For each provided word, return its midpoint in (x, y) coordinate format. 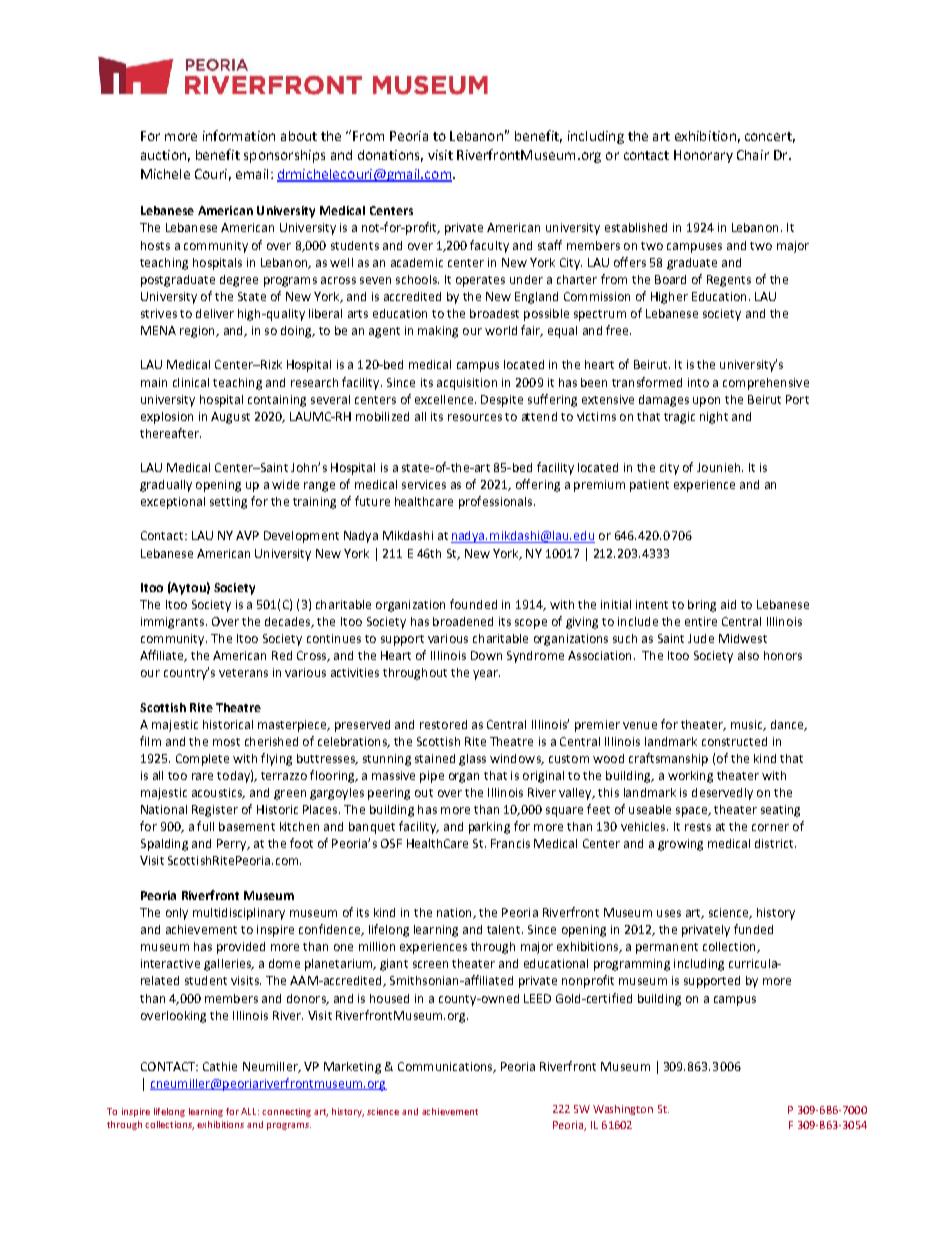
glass (472, 760)
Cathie (220, 1066)
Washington (623, 1110)
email (252, 174)
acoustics (218, 793)
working (690, 777)
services (424, 484)
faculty (489, 246)
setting (228, 503)
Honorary (703, 156)
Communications (446, 1067)
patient (649, 486)
